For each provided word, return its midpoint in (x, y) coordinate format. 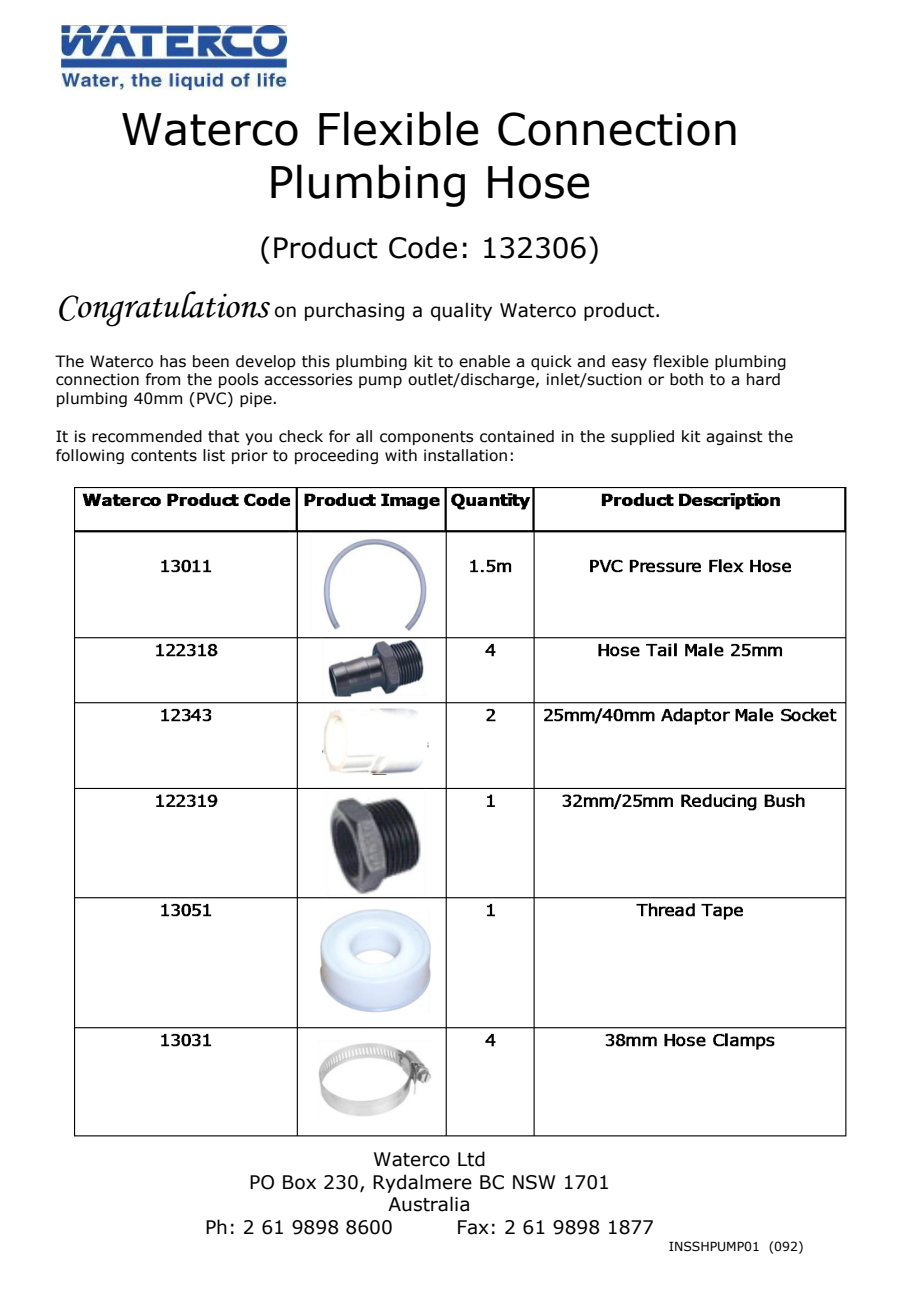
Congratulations (164, 309)
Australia (428, 1204)
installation (465, 455)
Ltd (471, 1159)
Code (423, 247)
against (734, 437)
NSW (534, 1182)
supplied (642, 437)
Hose (539, 182)
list (214, 455)
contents (164, 456)
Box (299, 1182)
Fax (473, 1227)
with (401, 455)
